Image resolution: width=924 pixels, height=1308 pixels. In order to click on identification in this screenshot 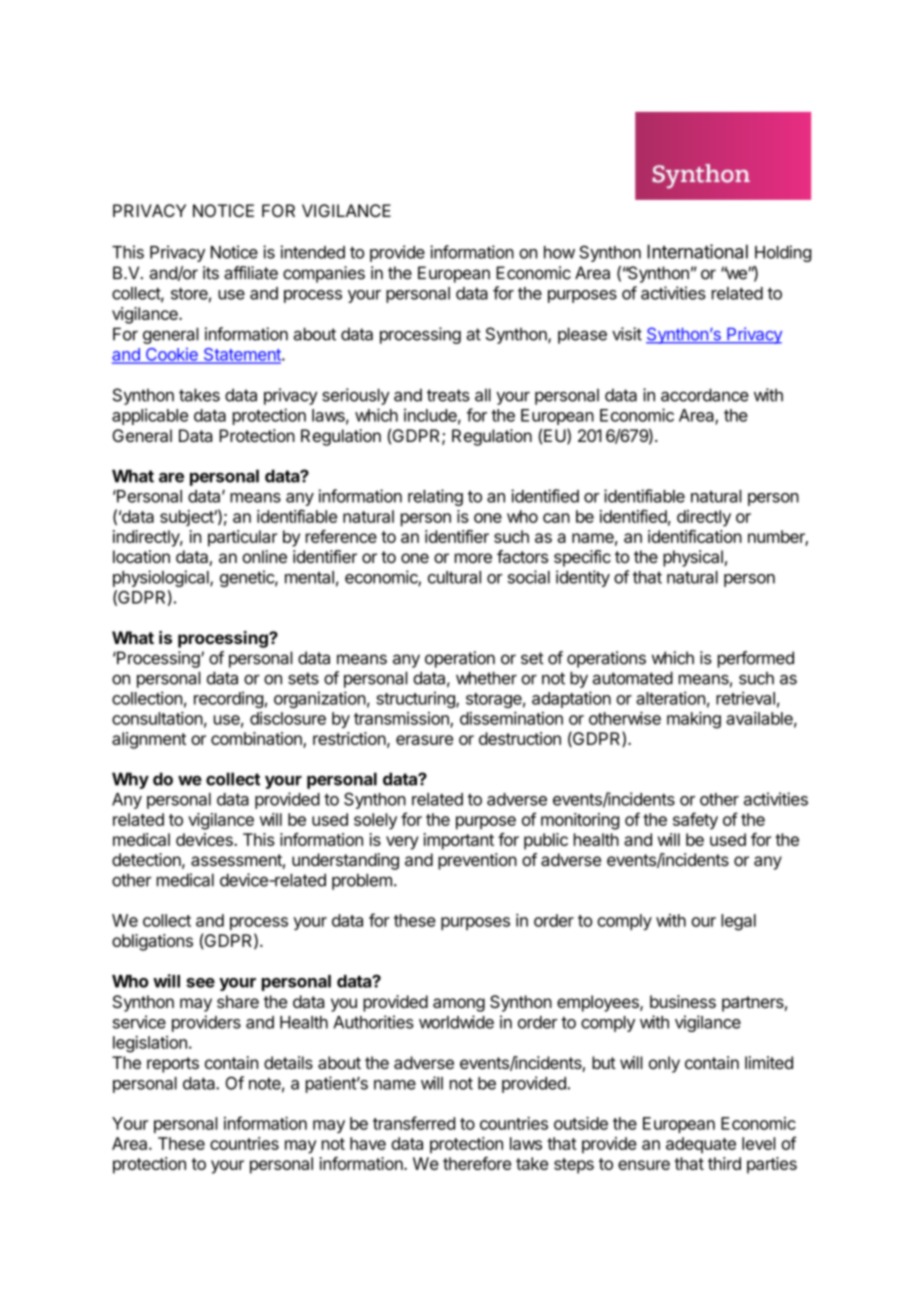, I will do `click(695, 536)`.
